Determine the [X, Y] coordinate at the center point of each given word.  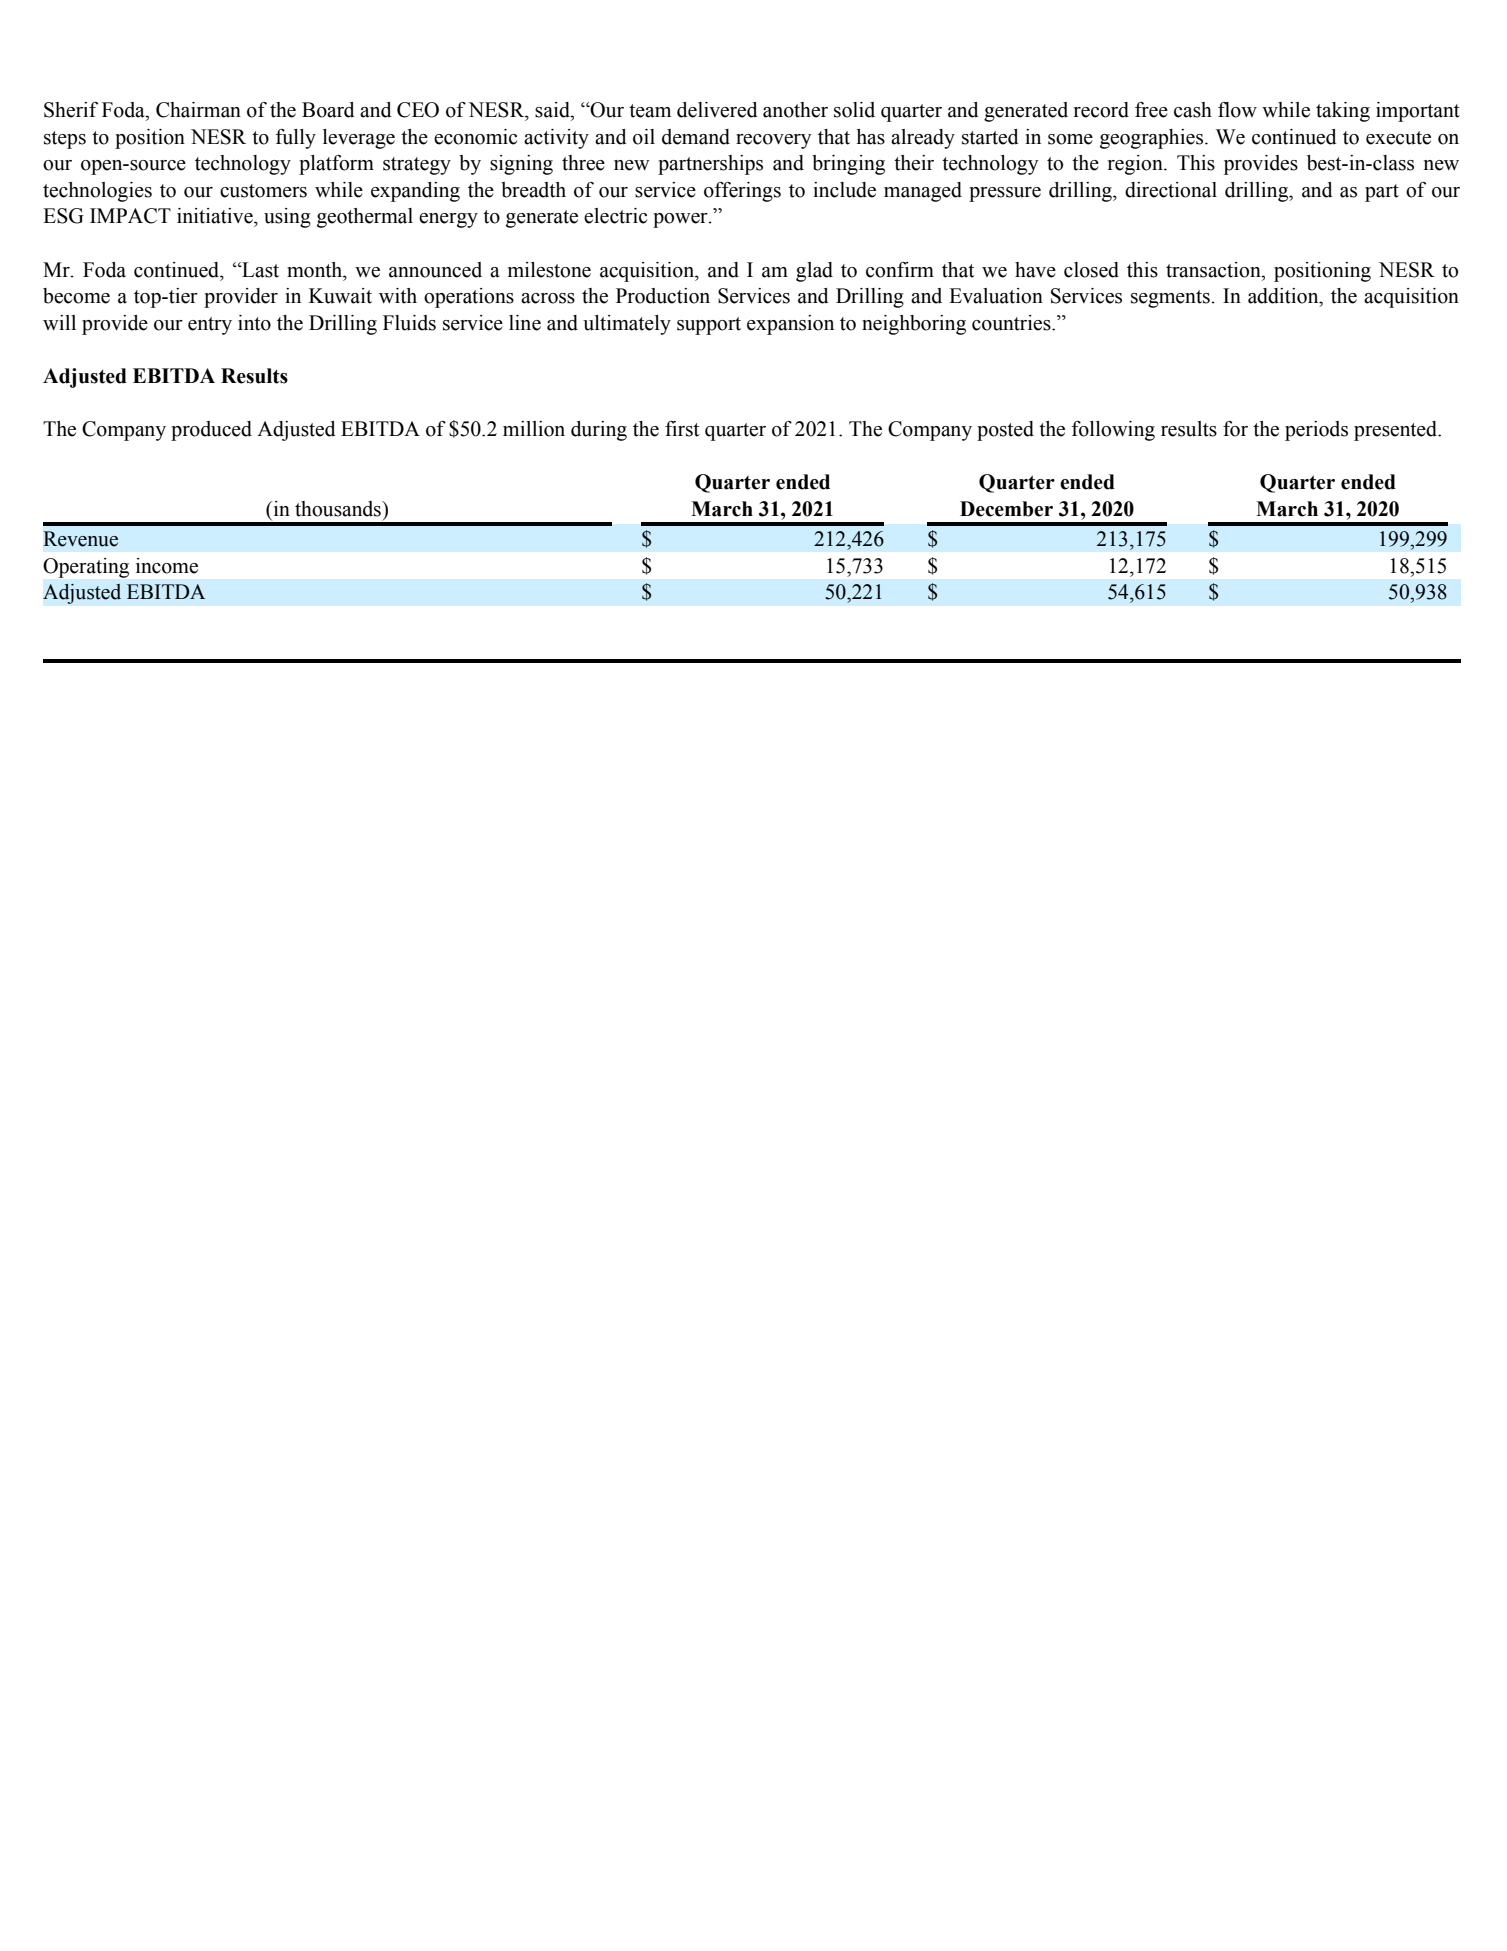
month [316, 270]
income [167, 566]
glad [814, 272]
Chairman [198, 110]
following [1113, 431]
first [682, 429]
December [1006, 509]
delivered [717, 110]
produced [211, 431]
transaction [1214, 270]
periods [1316, 431]
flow [1237, 110]
